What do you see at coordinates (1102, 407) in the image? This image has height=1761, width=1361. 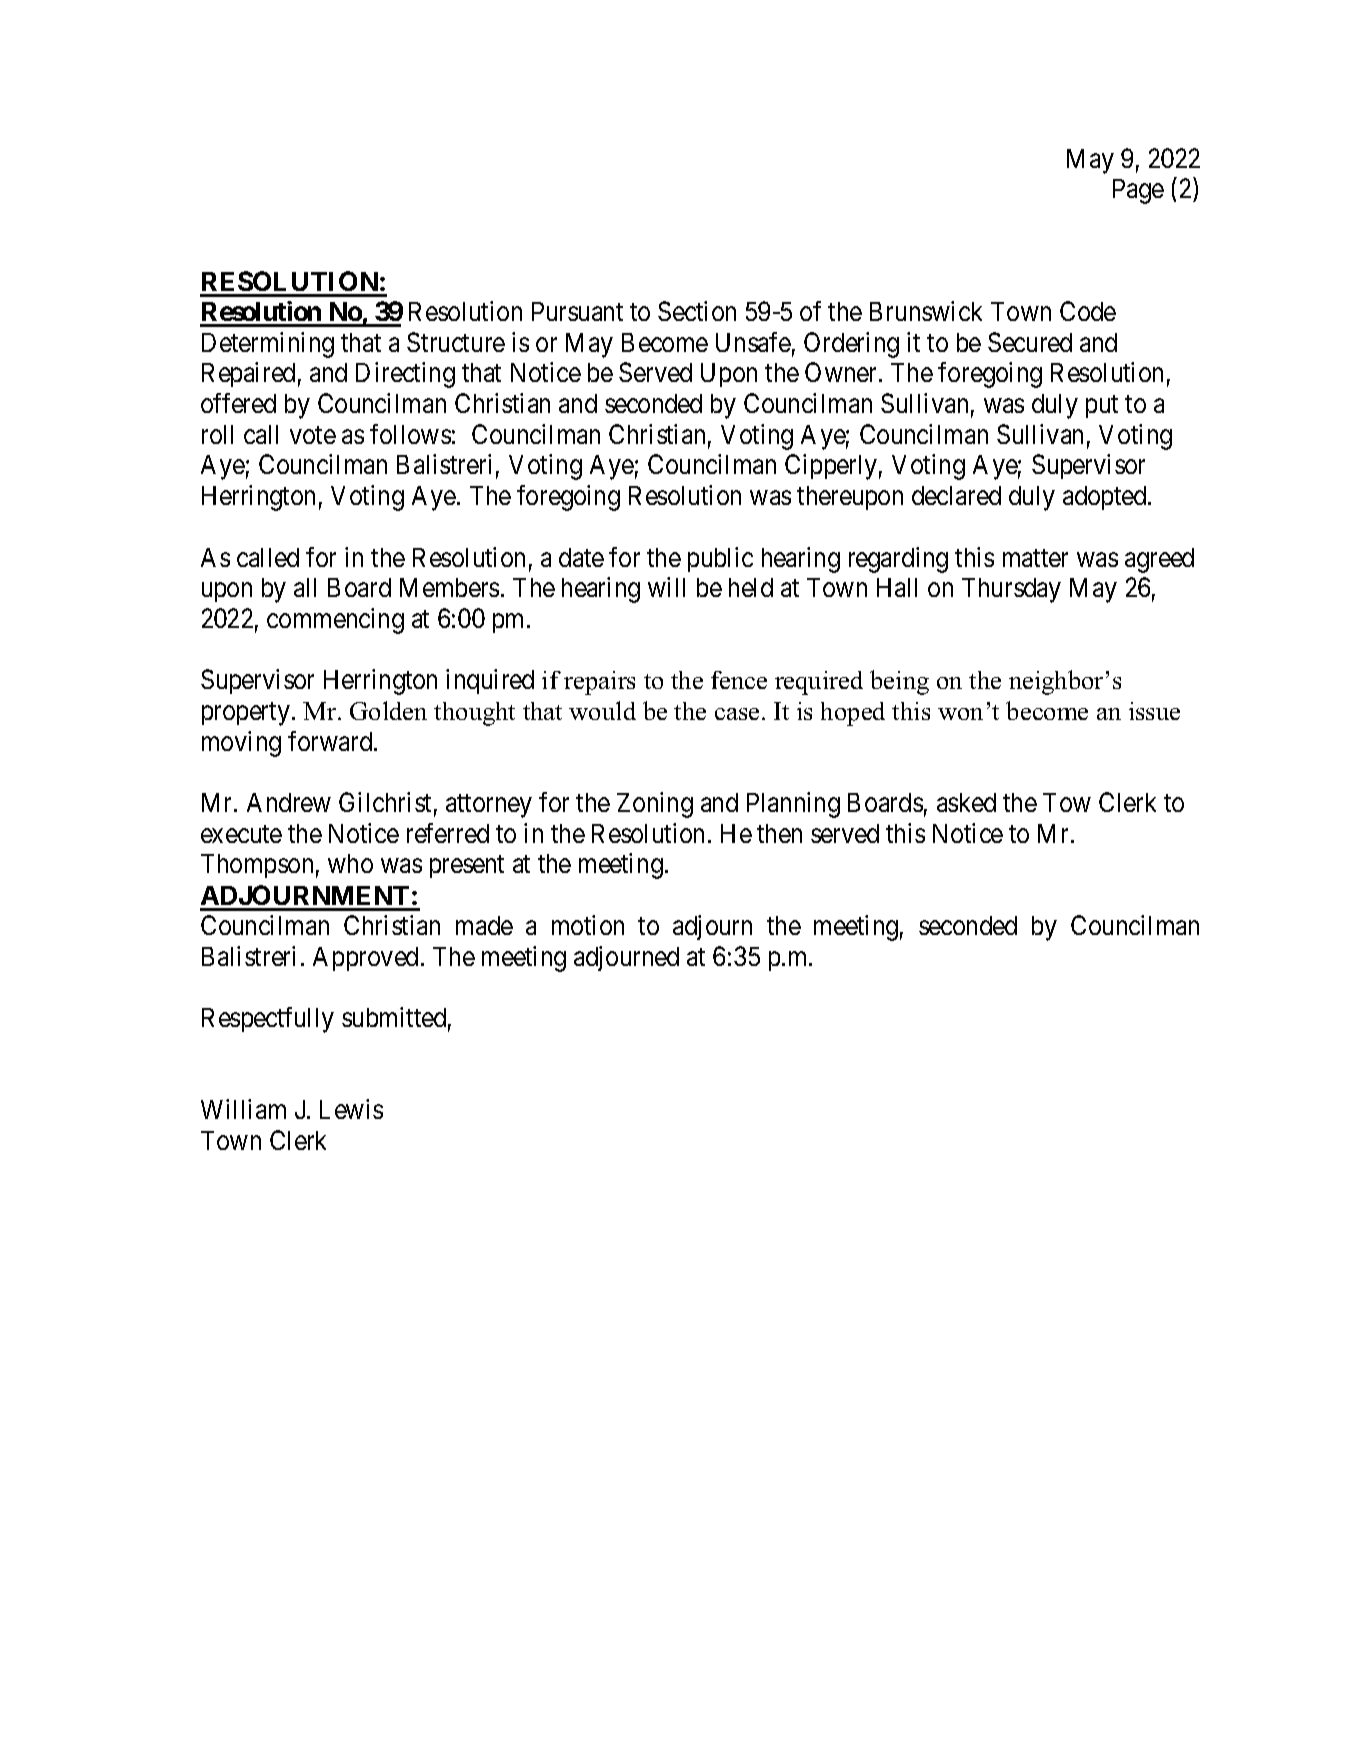 I see `put` at bounding box center [1102, 407].
